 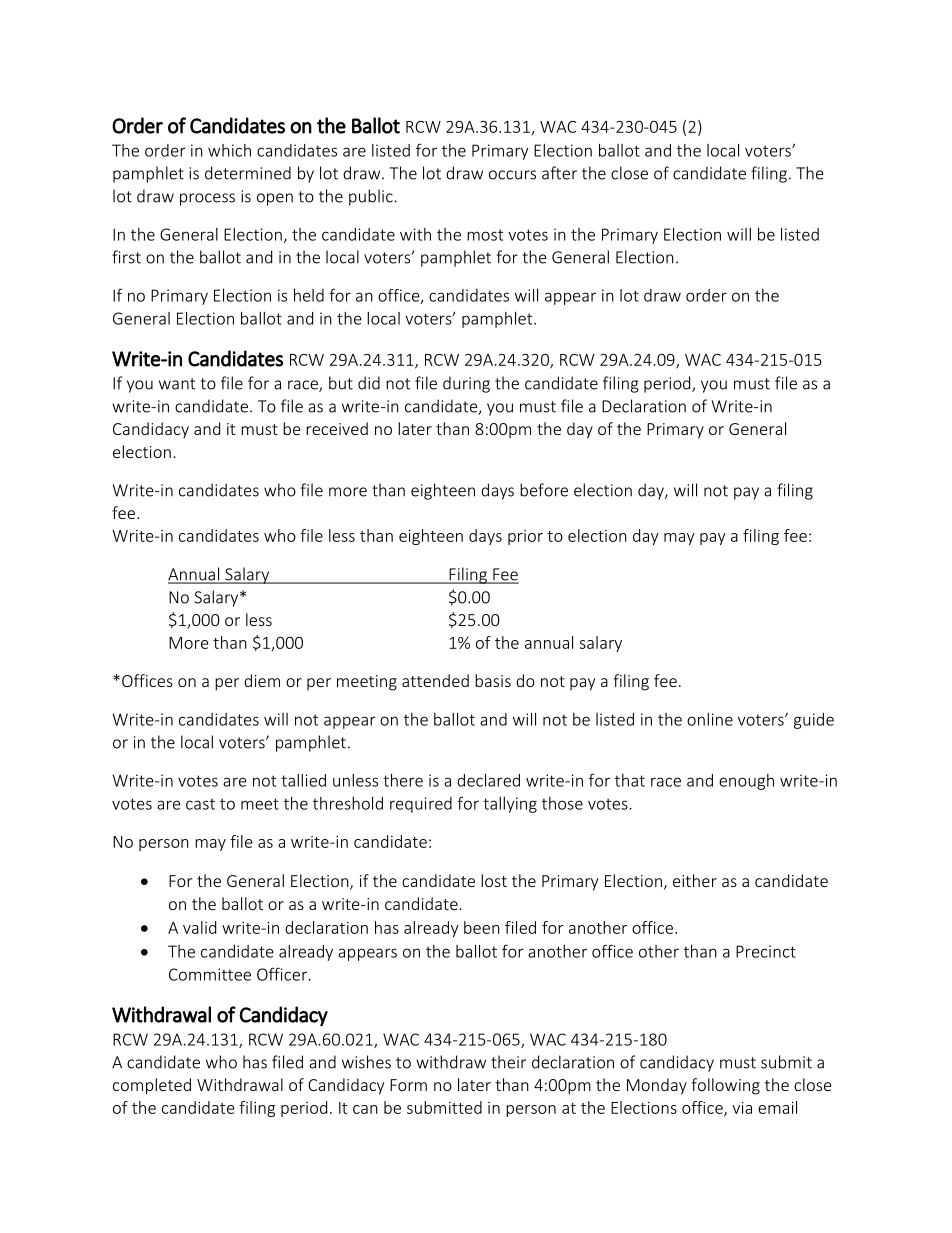 I want to click on want, so click(x=177, y=384).
